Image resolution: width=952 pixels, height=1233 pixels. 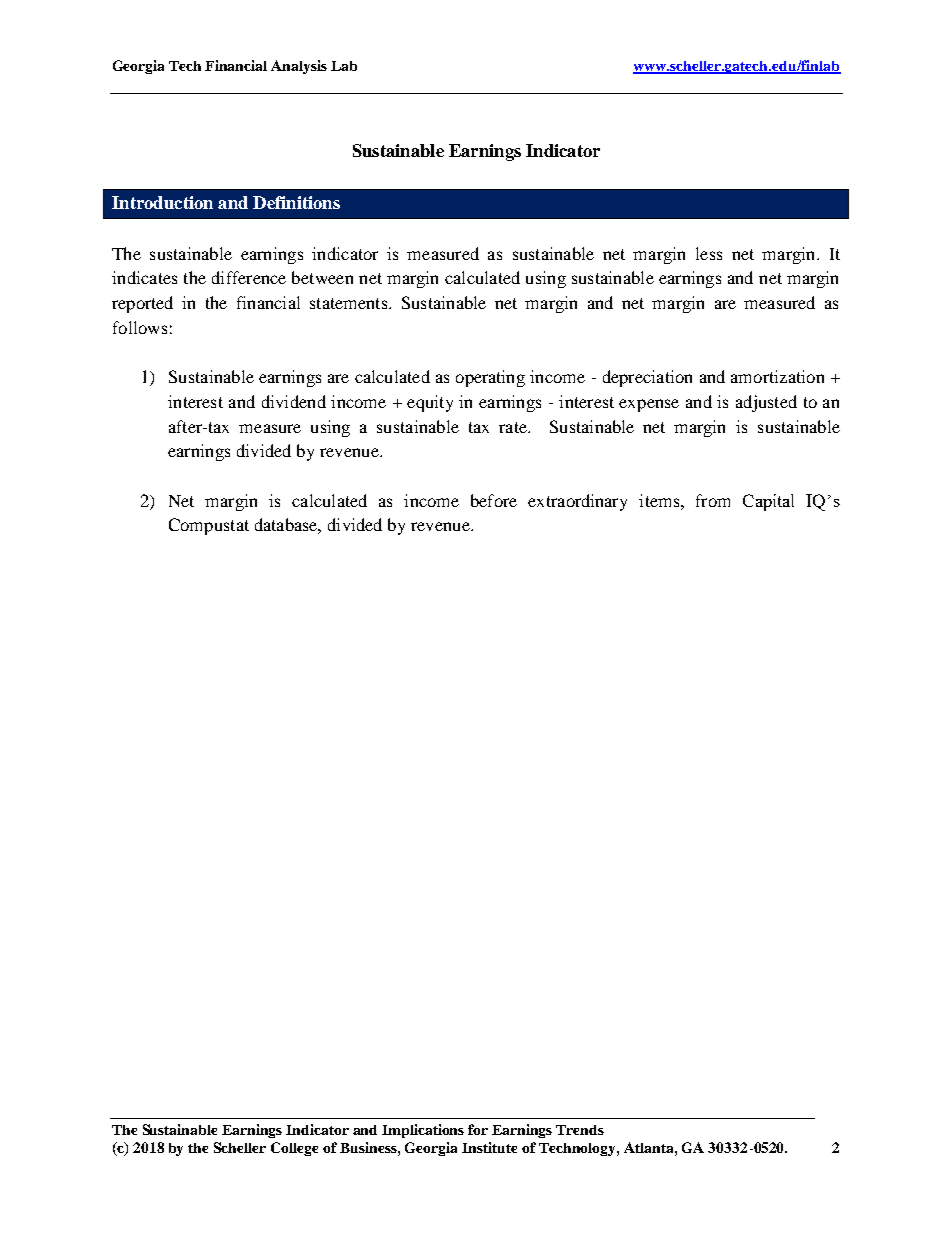 I want to click on from, so click(x=713, y=500).
